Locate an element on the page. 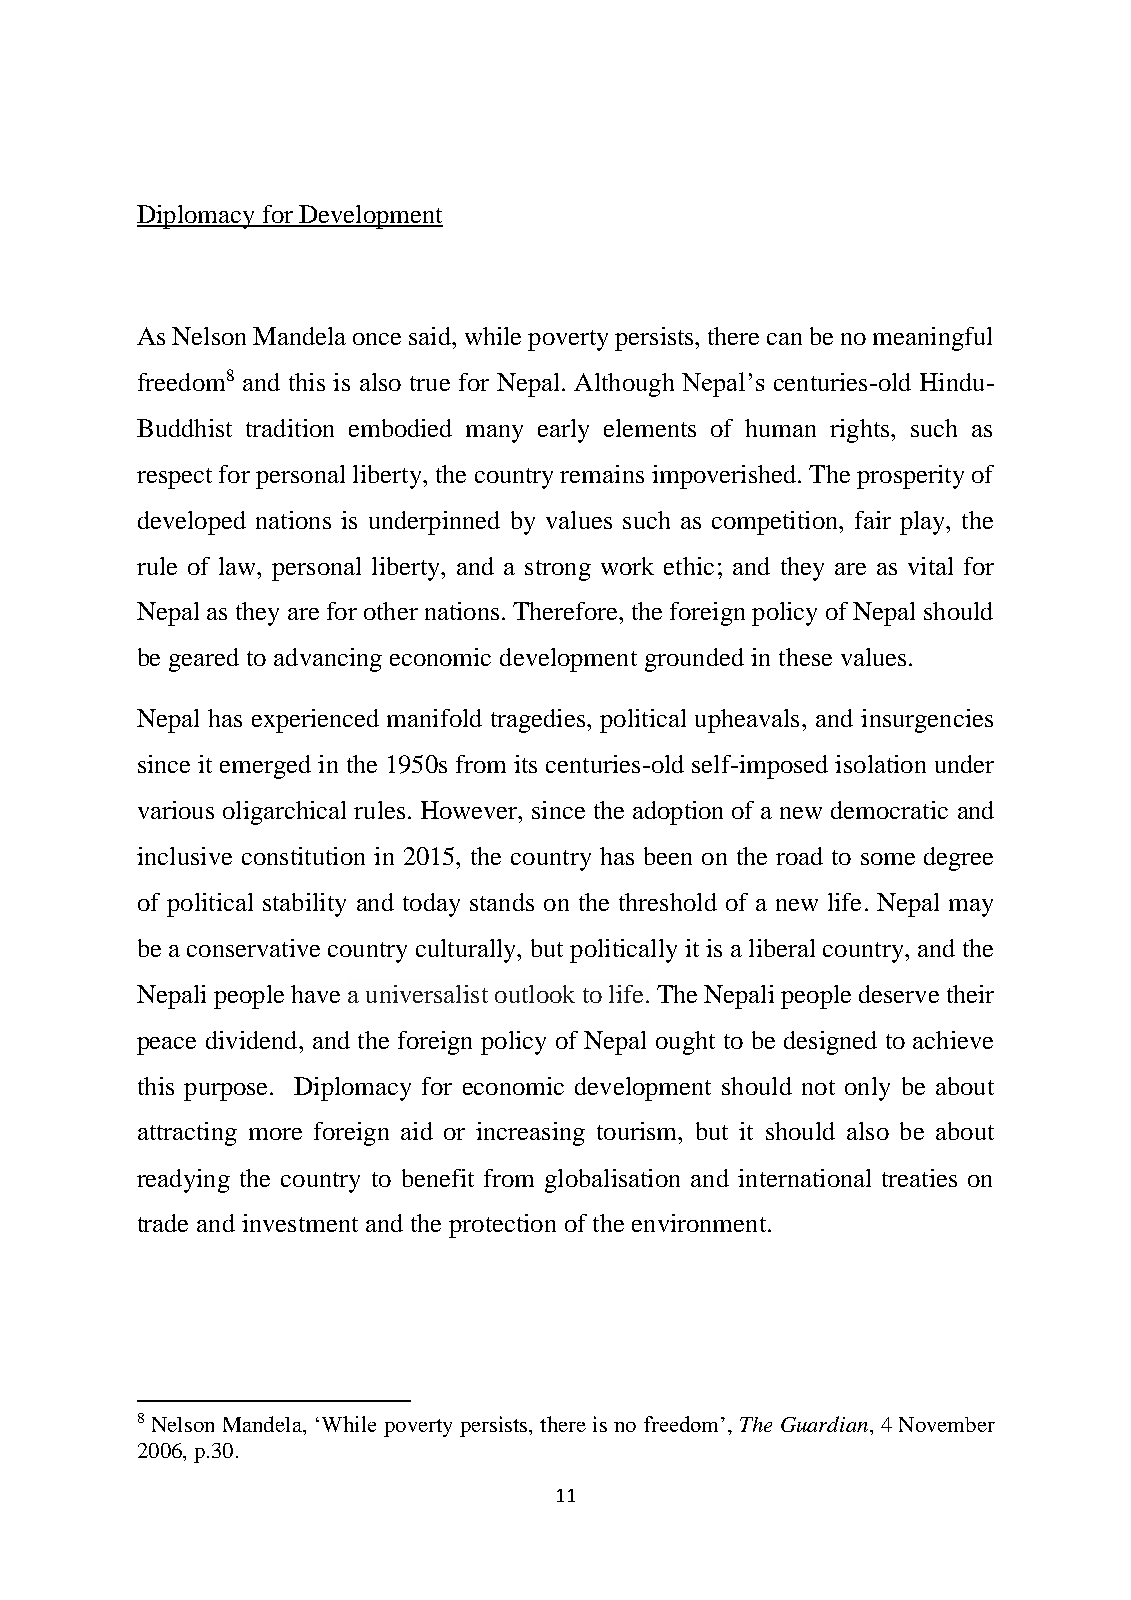 The width and height of the document is (1131, 1600). once is located at coordinates (377, 339).
